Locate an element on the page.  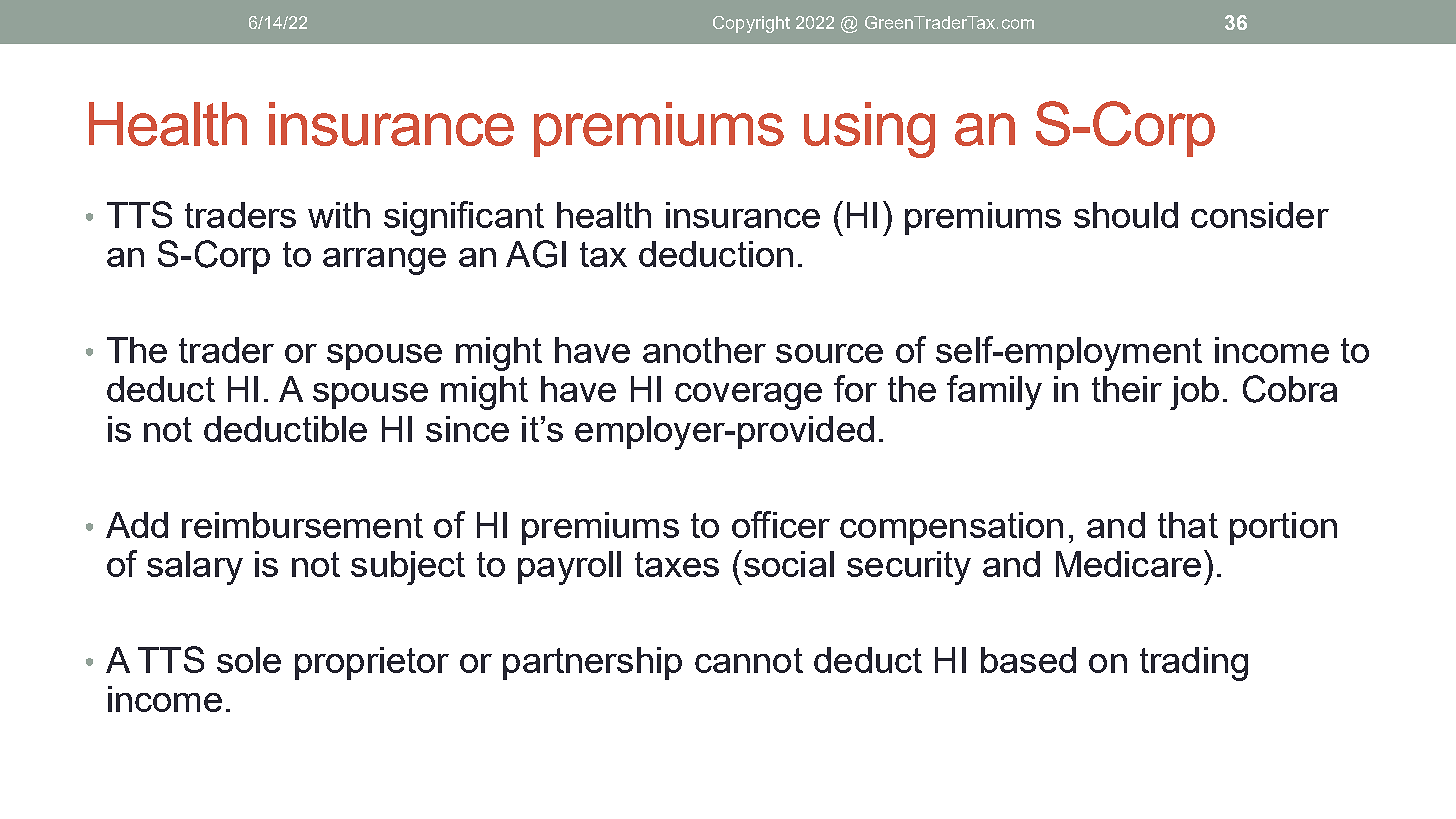
since is located at coordinates (467, 429).
